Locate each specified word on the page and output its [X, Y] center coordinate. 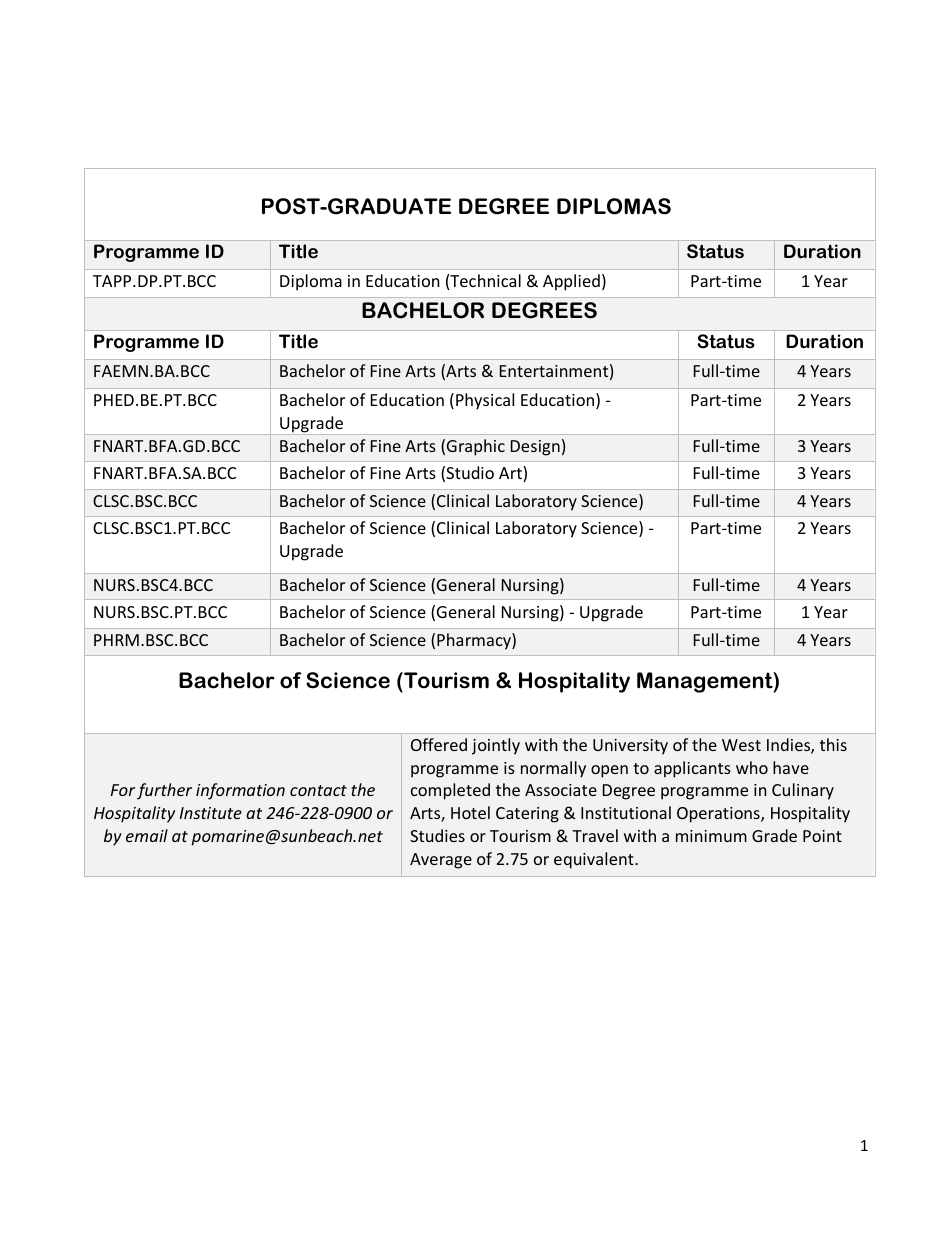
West [741, 745]
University [630, 747]
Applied [571, 282]
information [240, 791]
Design [535, 448]
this [833, 744]
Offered [439, 744]
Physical [485, 401]
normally [553, 769]
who [752, 767]
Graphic [476, 447]
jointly [496, 746]
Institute [211, 813]
